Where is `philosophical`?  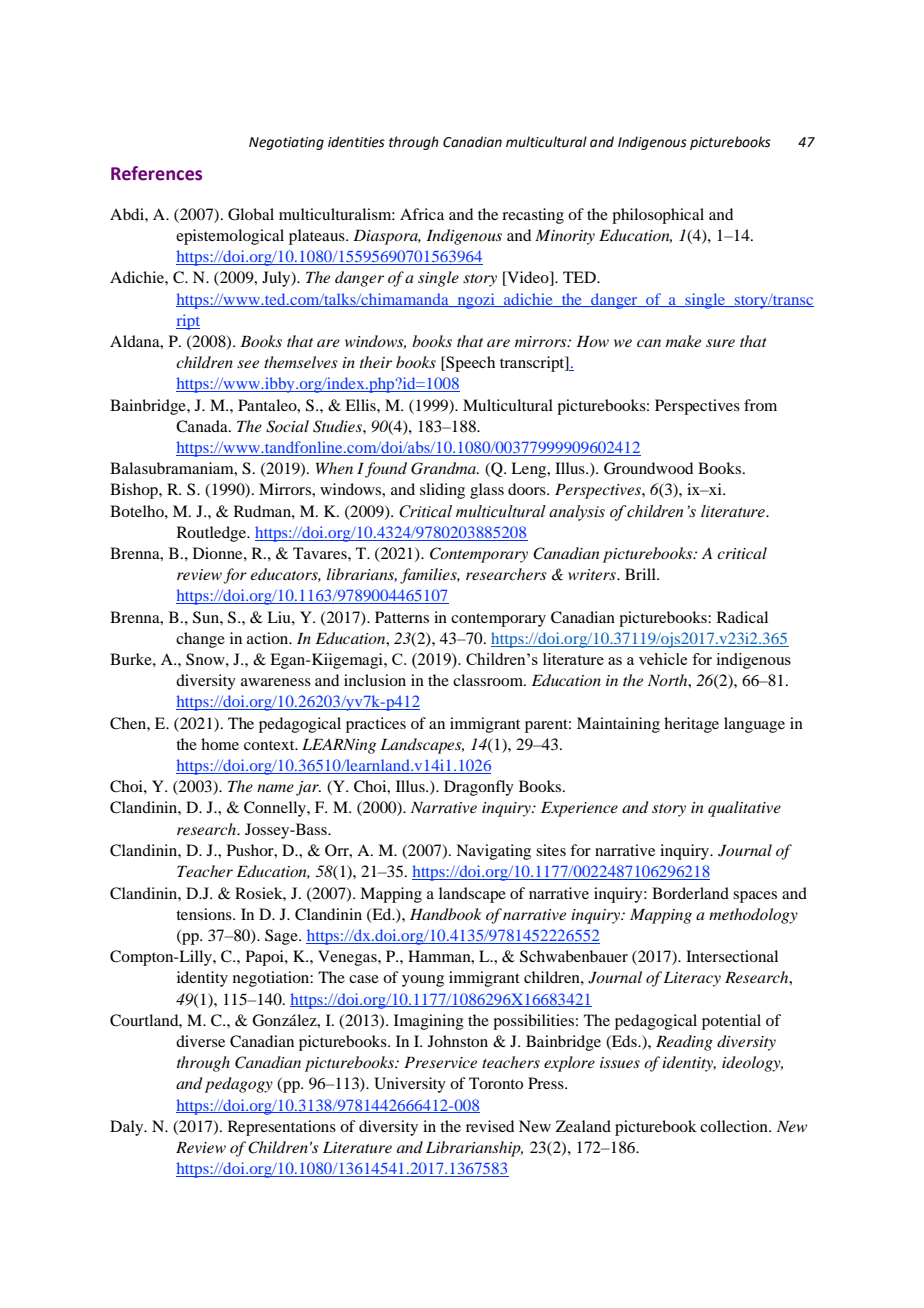
philosophical is located at coordinates (658, 216).
